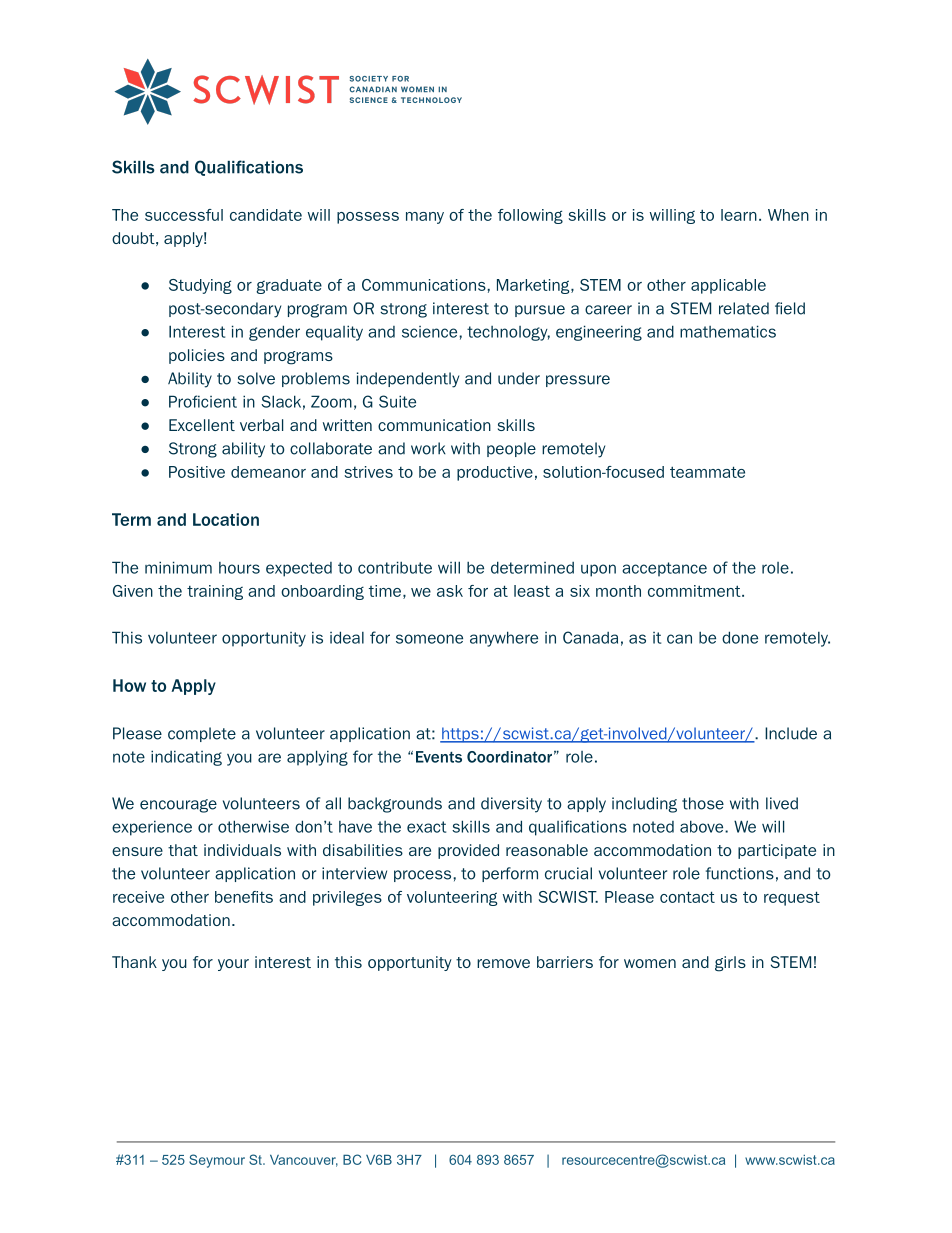 The height and width of the screenshot is (1233, 952). What do you see at coordinates (730, 964) in the screenshot?
I see `girls` at bounding box center [730, 964].
